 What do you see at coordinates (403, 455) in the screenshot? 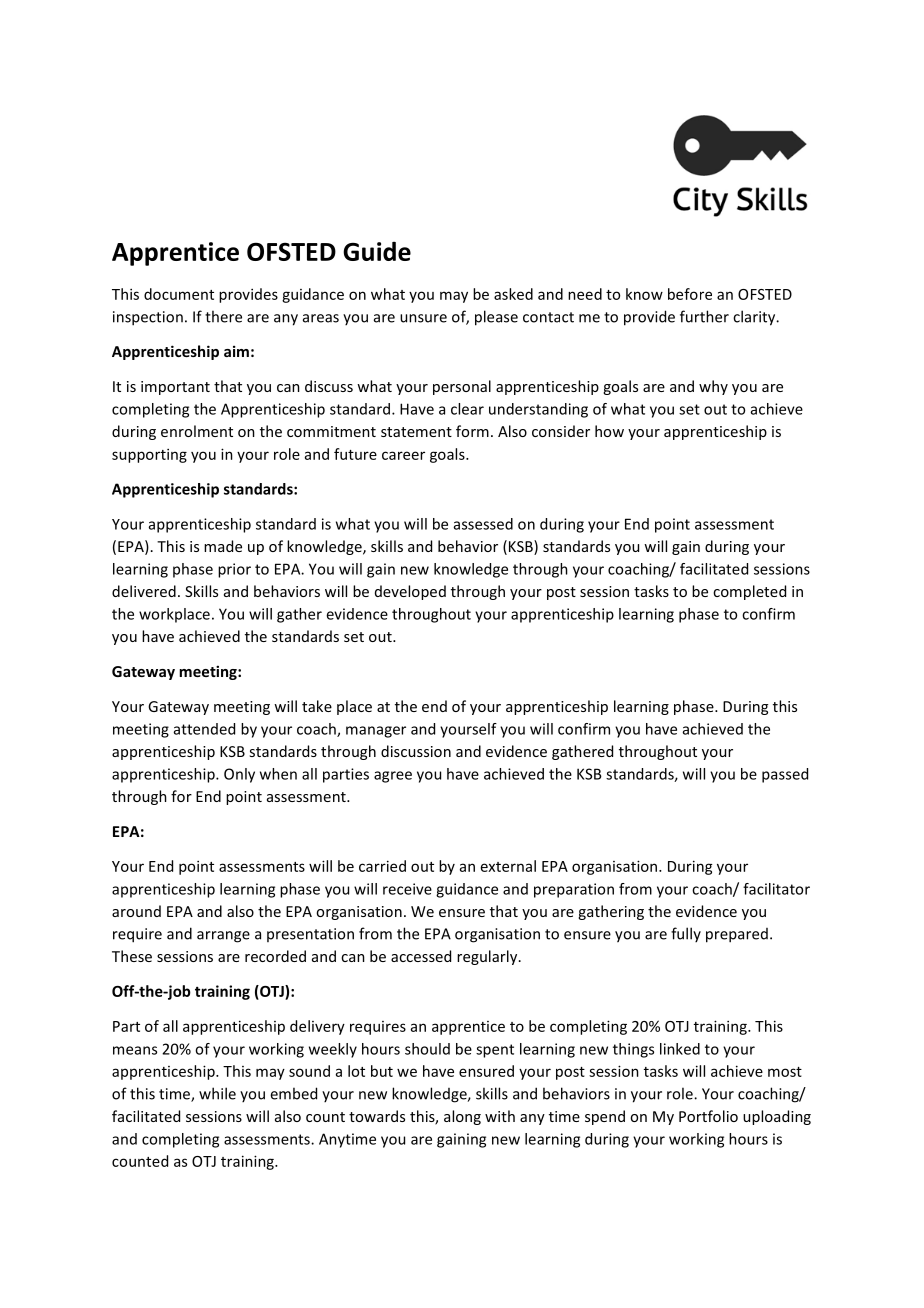
I see `career` at bounding box center [403, 455].
